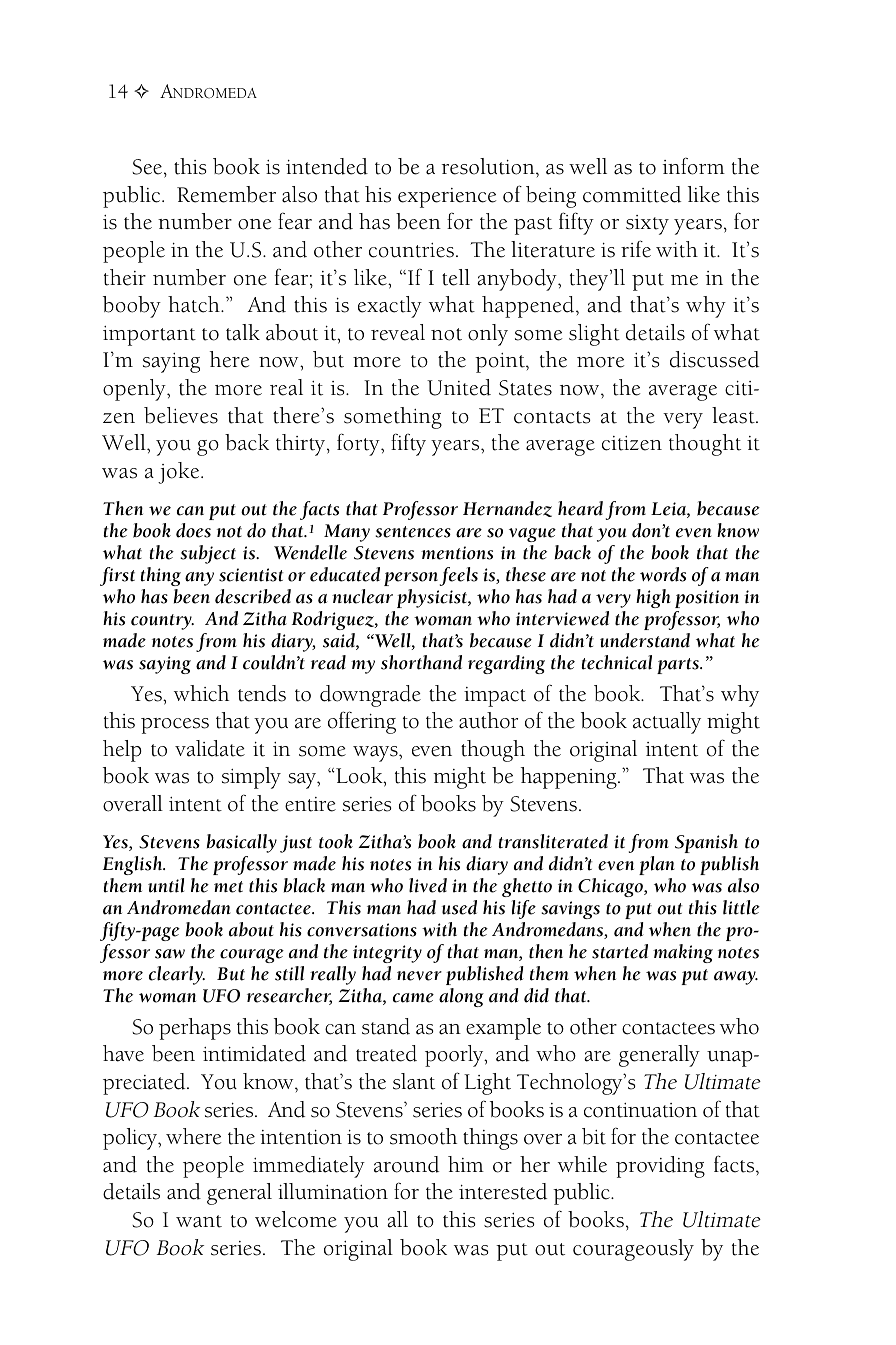 The image size is (896, 1345). I want to click on experience, so click(447, 198).
